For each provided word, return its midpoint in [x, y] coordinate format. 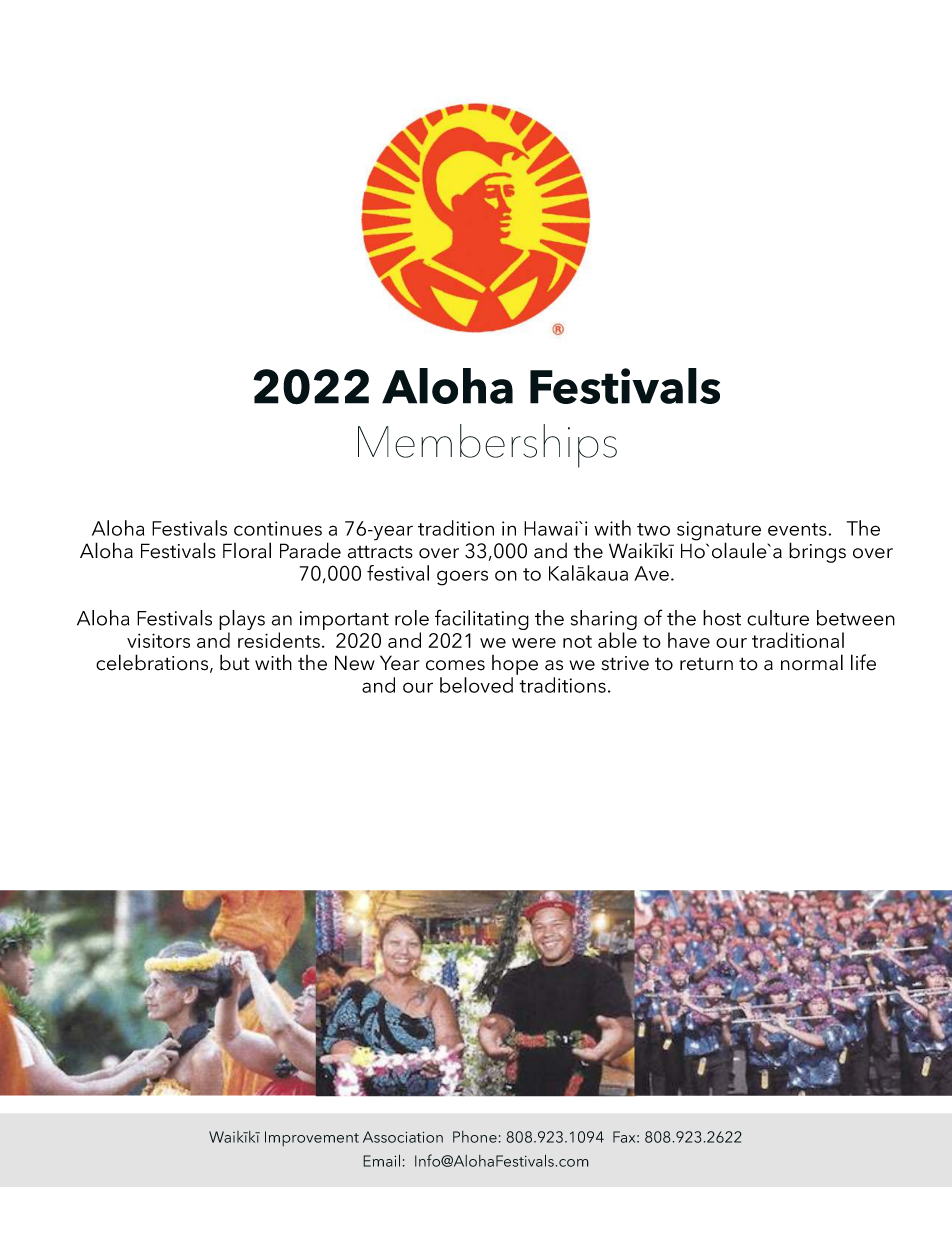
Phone [475, 1137]
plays [242, 621]
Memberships [487, 446]
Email [381, 1160]
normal [812, 662]
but [235, 662]
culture [778, 618]
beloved [476, 685]
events [798, 529]
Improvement [312, 1138]
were [534, 643]
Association [403, 1137]
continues [278, 528]
